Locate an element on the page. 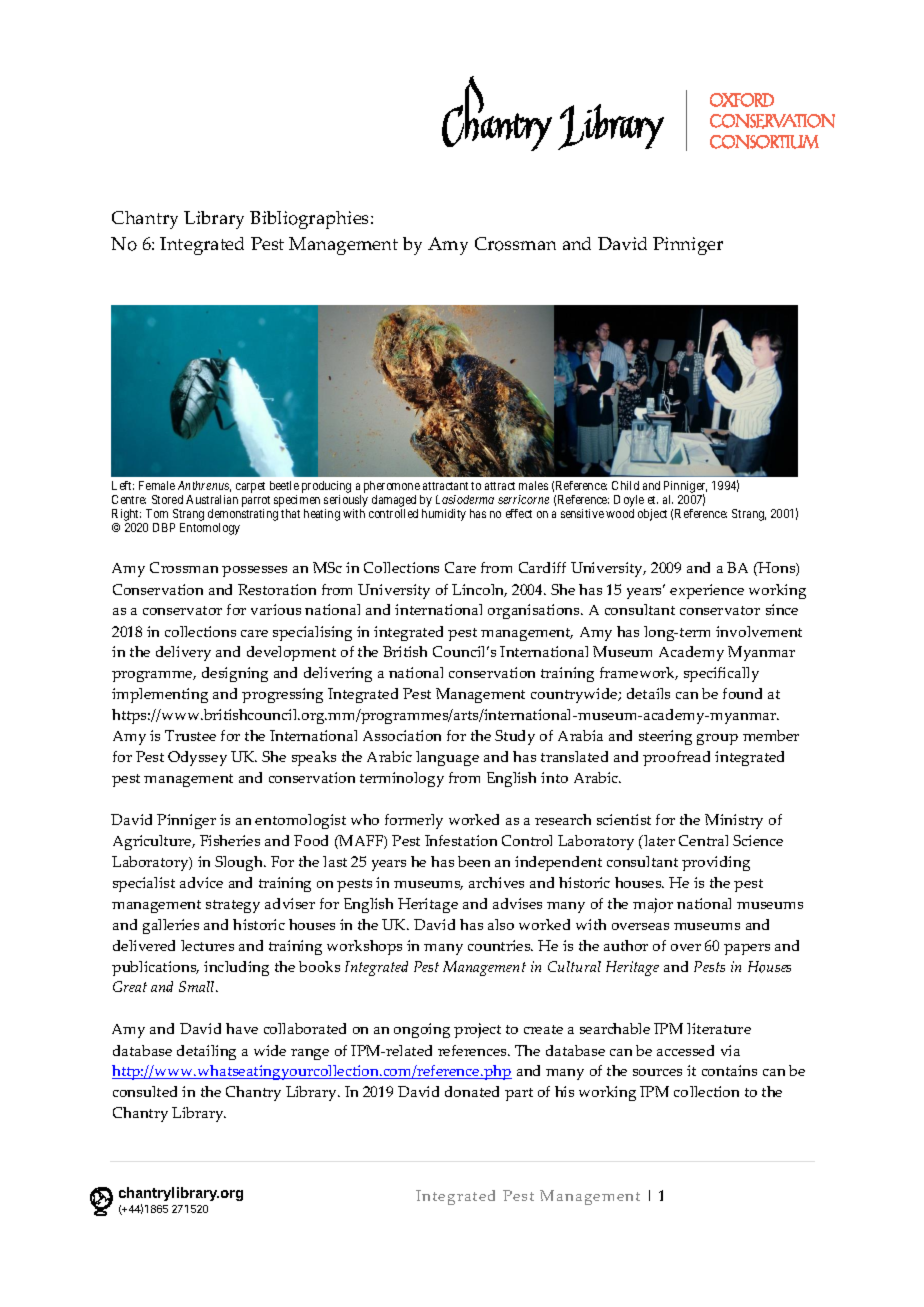  Entomology is located at coordinates (210, 529).
